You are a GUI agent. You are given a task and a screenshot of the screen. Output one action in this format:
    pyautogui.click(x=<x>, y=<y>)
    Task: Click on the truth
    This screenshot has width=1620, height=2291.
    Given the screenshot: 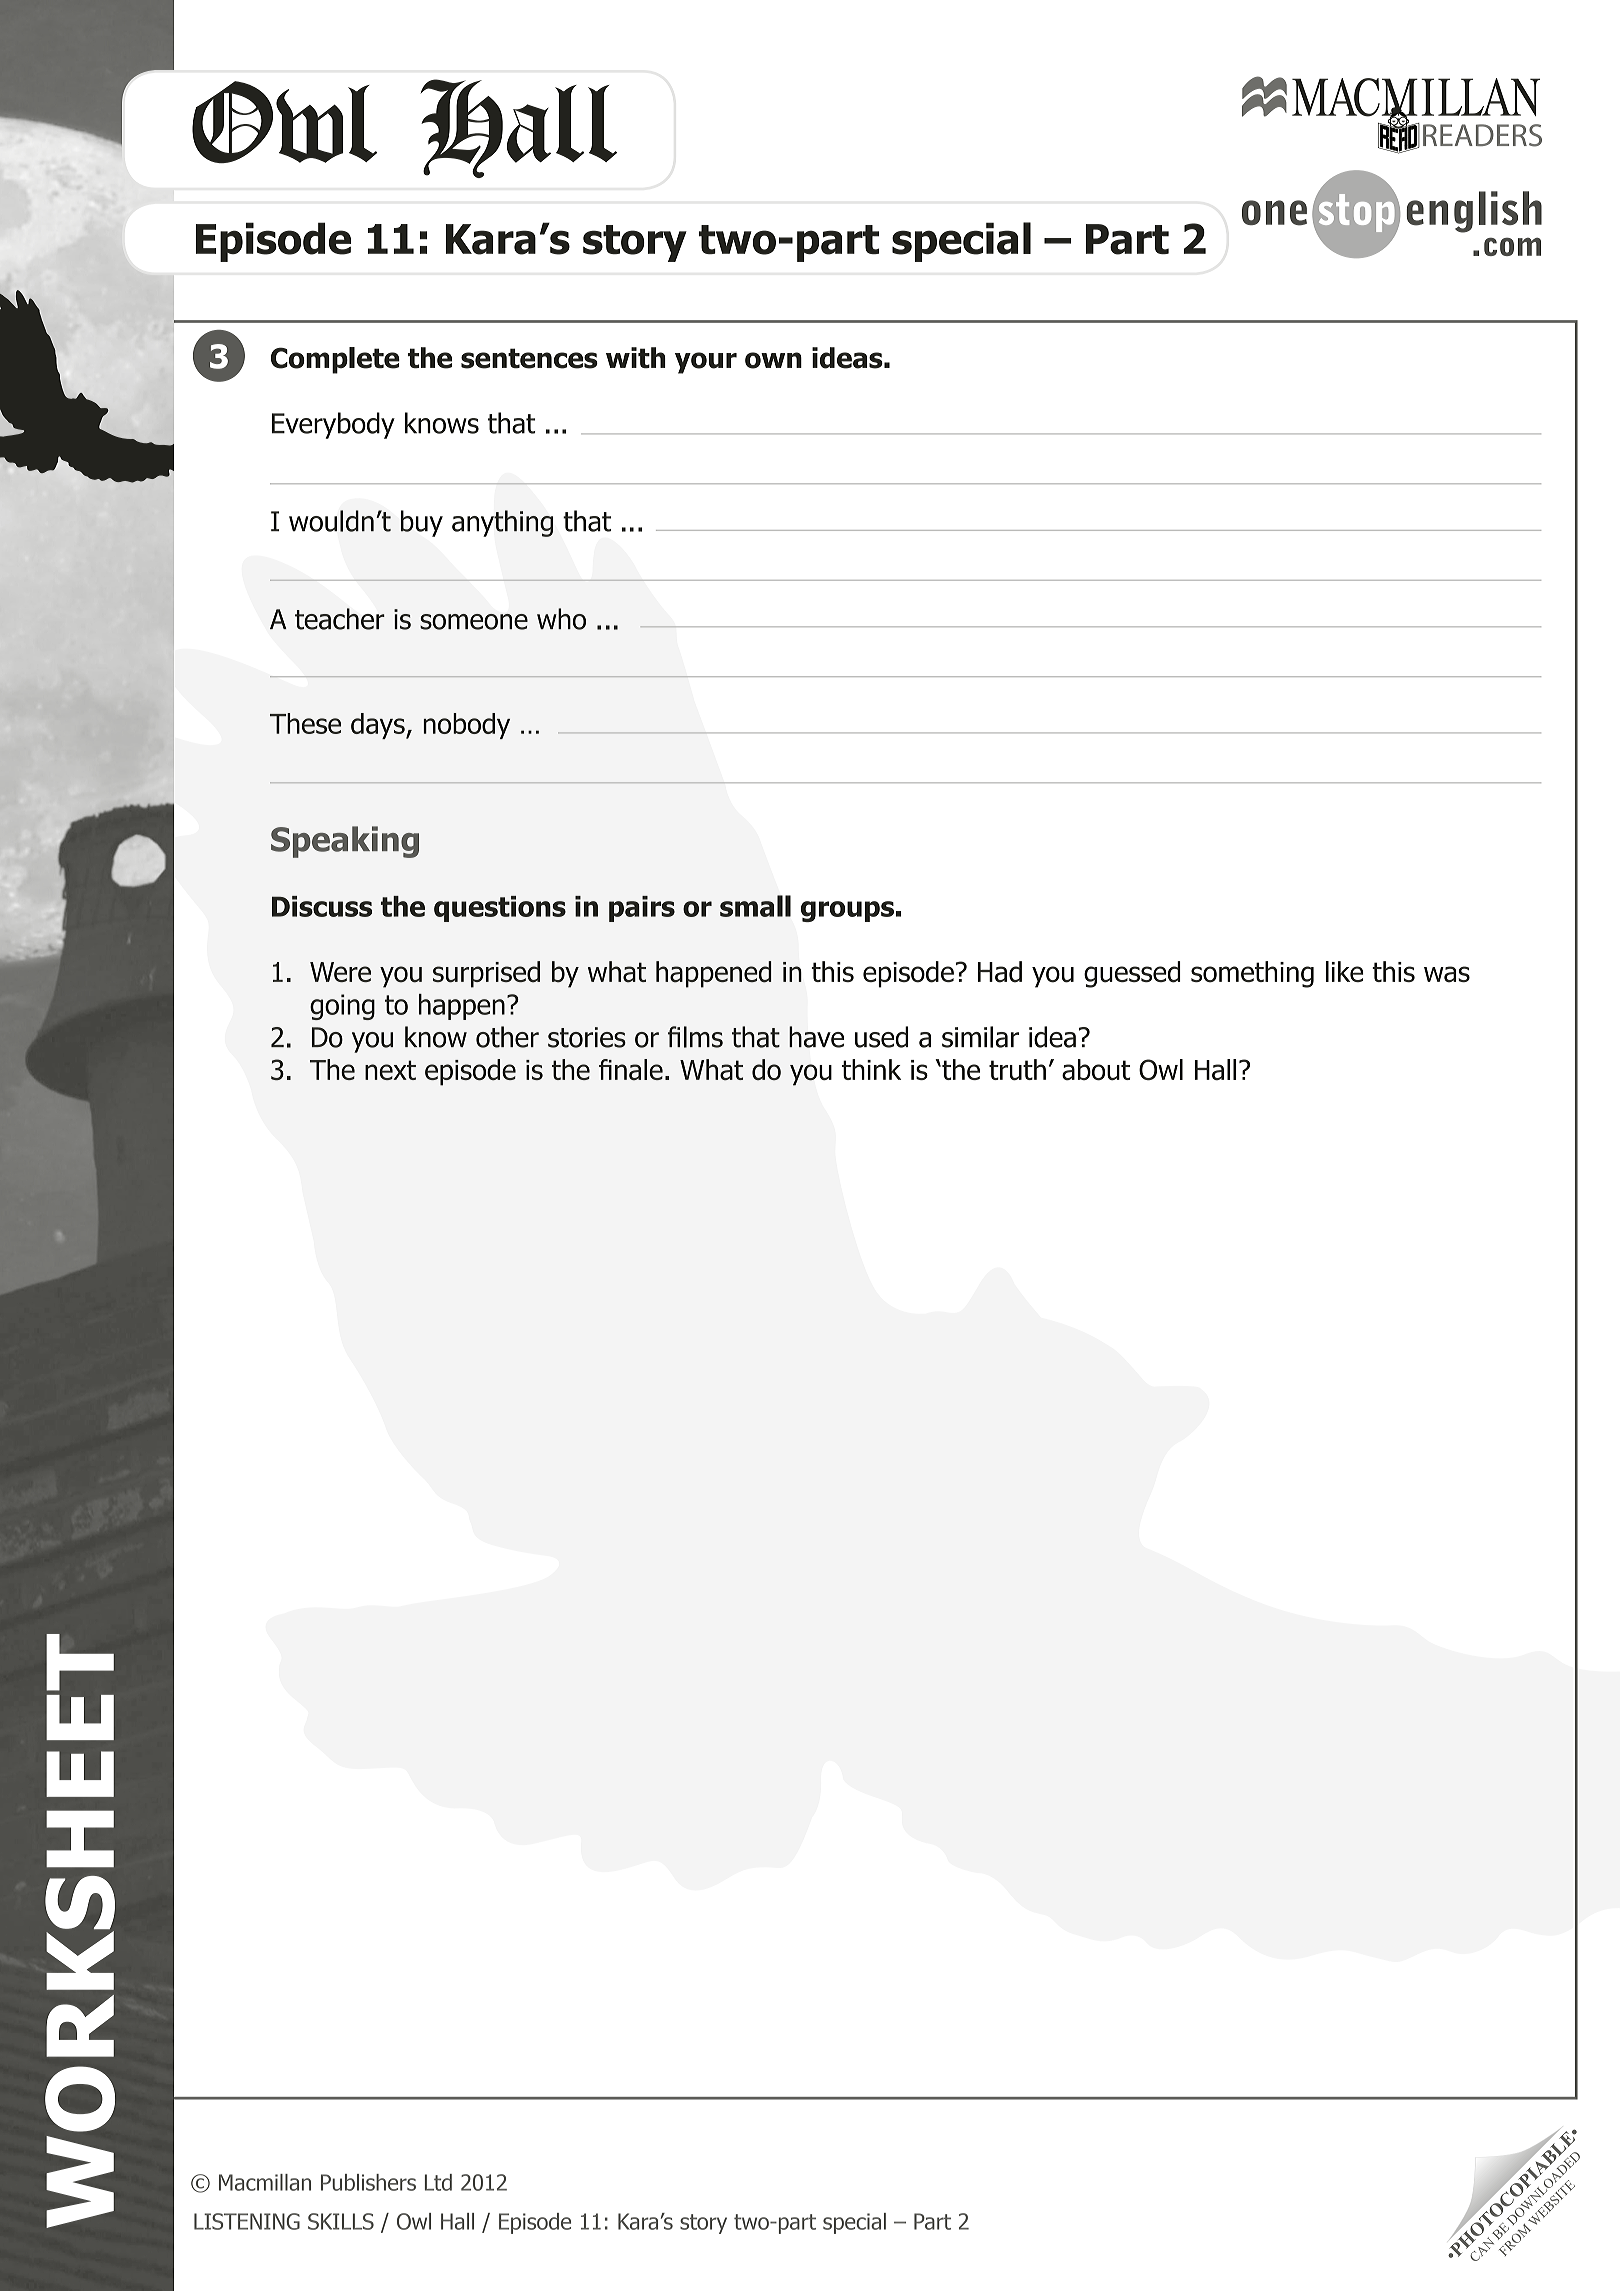 What is the action you would take?
    pyautogui.click(x=1017, y=1069)
